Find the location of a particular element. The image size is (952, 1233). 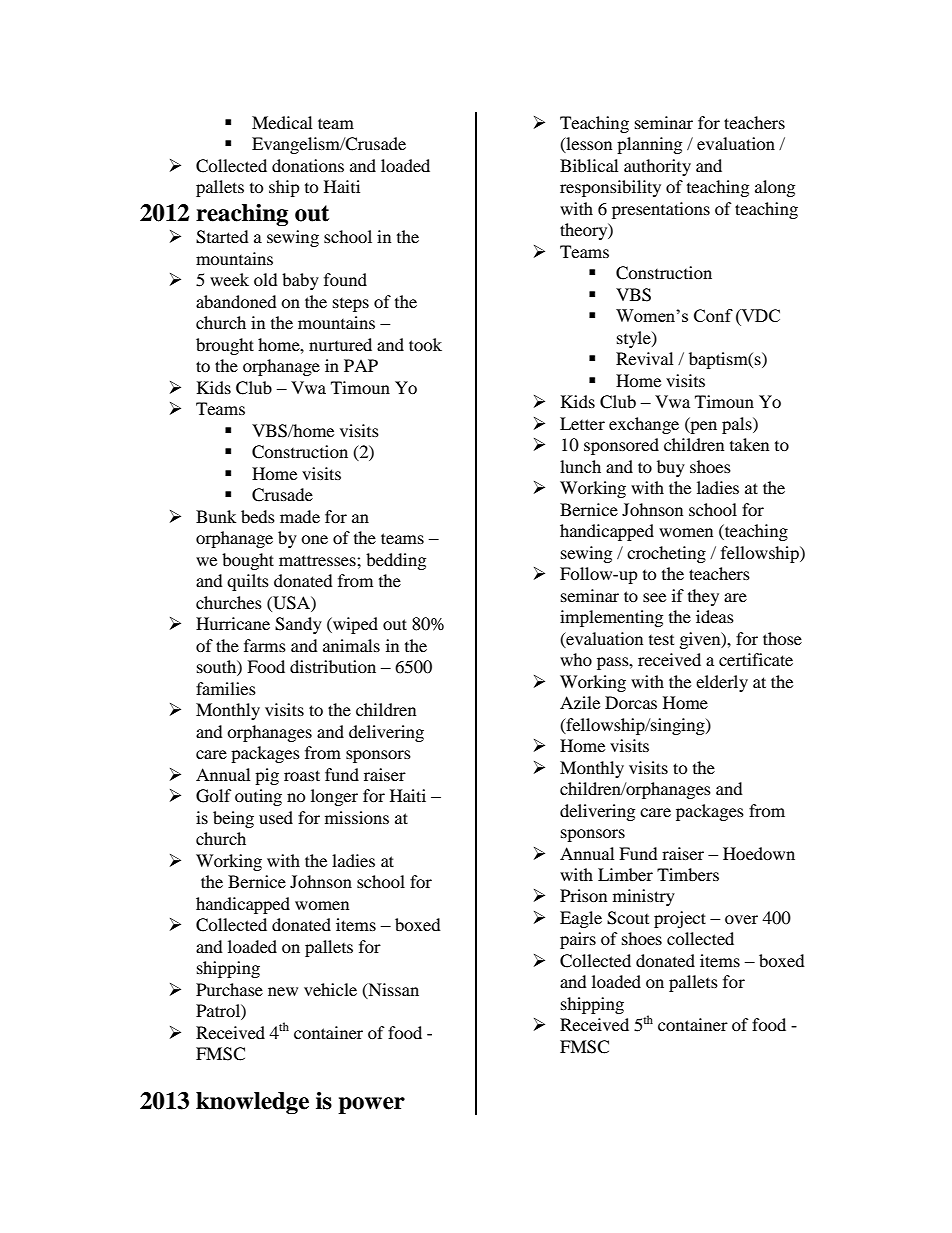

took is located at coordinates (425, 344).
